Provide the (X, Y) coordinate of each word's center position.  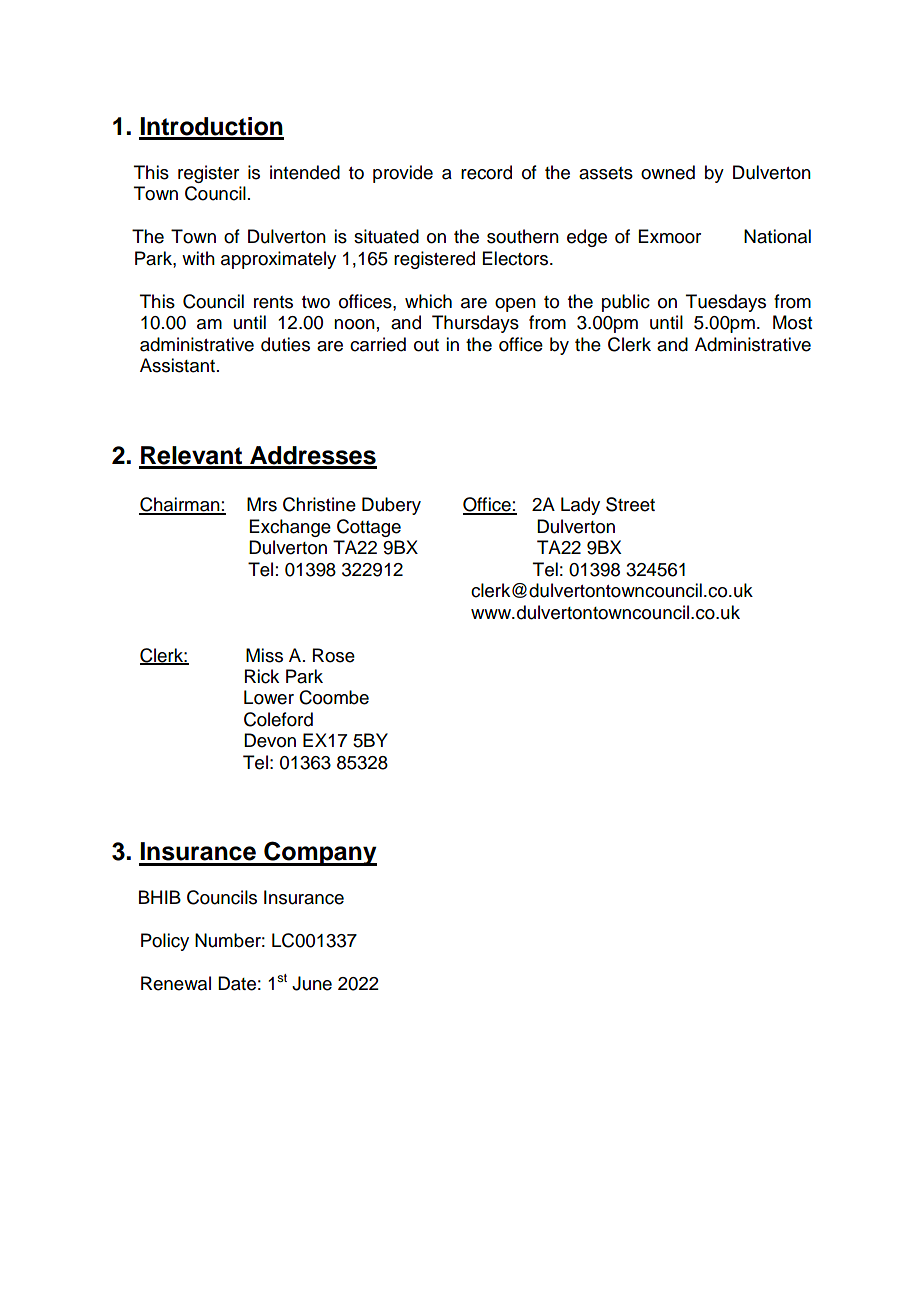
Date (237, 983)
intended (305, 172)
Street (630, 504)
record (486, 172)
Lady (580, 506)
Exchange (290, 528)
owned (668, 172)
